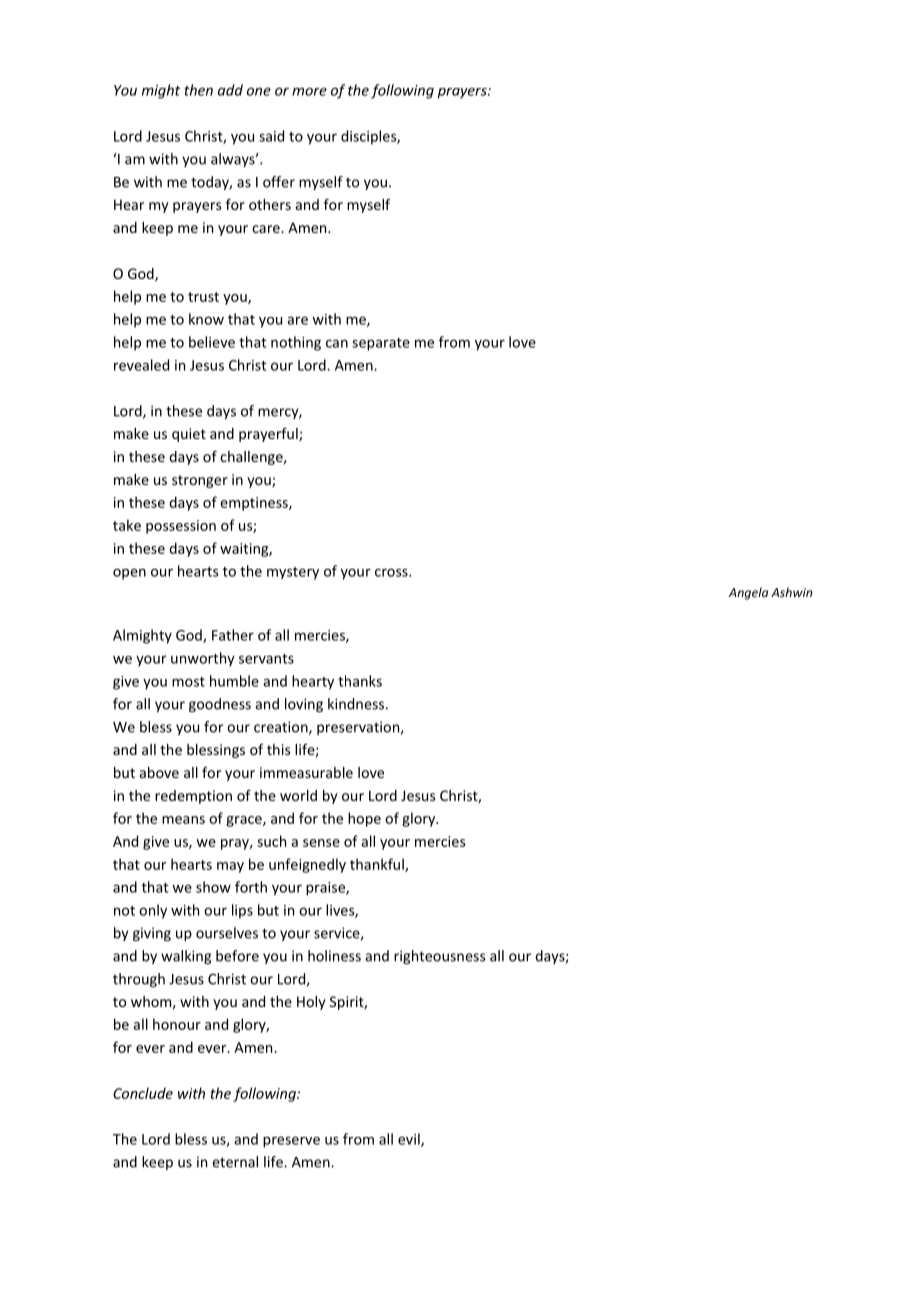 The image size is (924, 1308). Describe the element at coordinates (360, 681) in the screenshot. I see `thanks` at that location.
